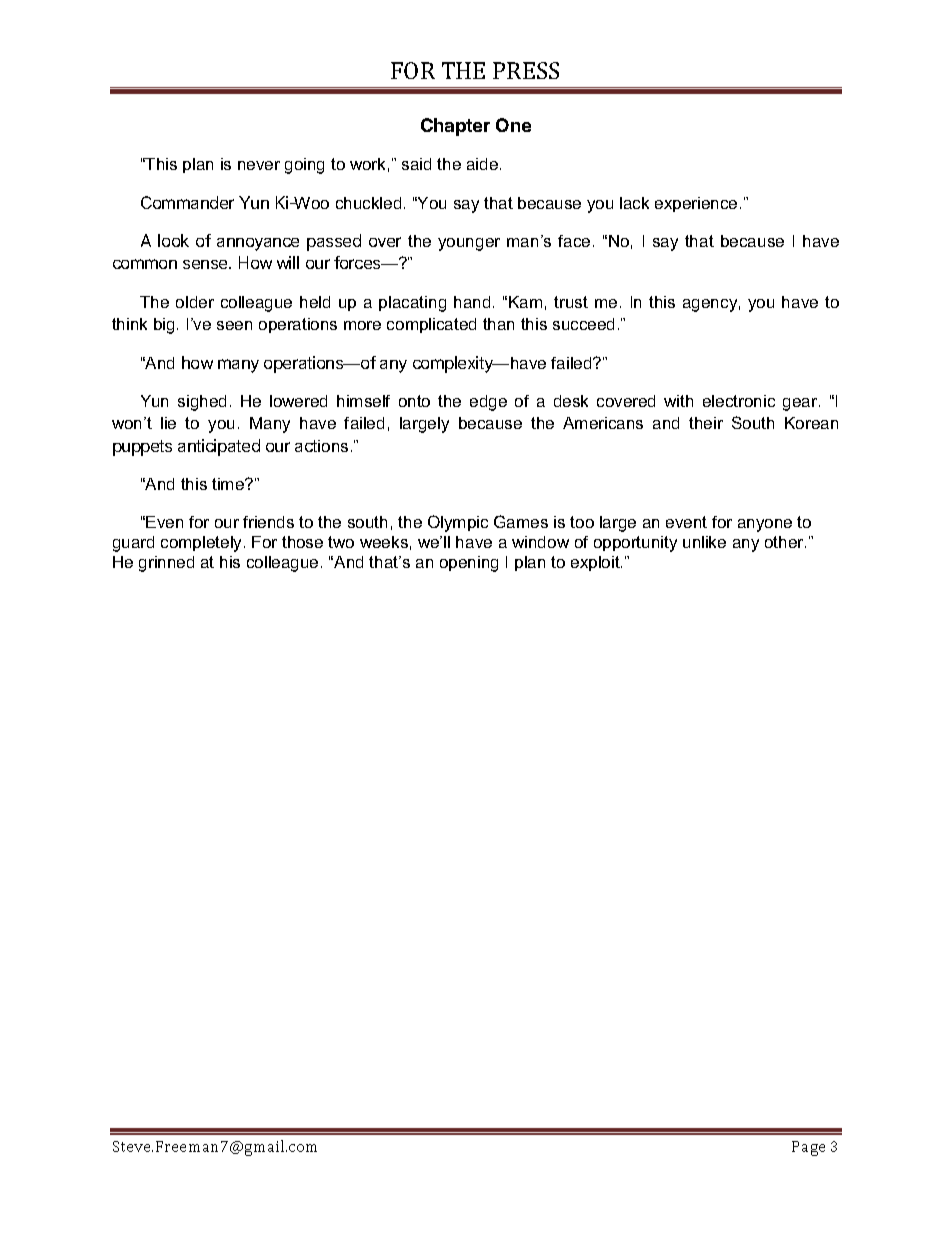 This screenshot has height=1233, width=952. What do you see at coordinates (739, 401) in the screenshot?
I see `electronic` at bounding box center [739, 401].
